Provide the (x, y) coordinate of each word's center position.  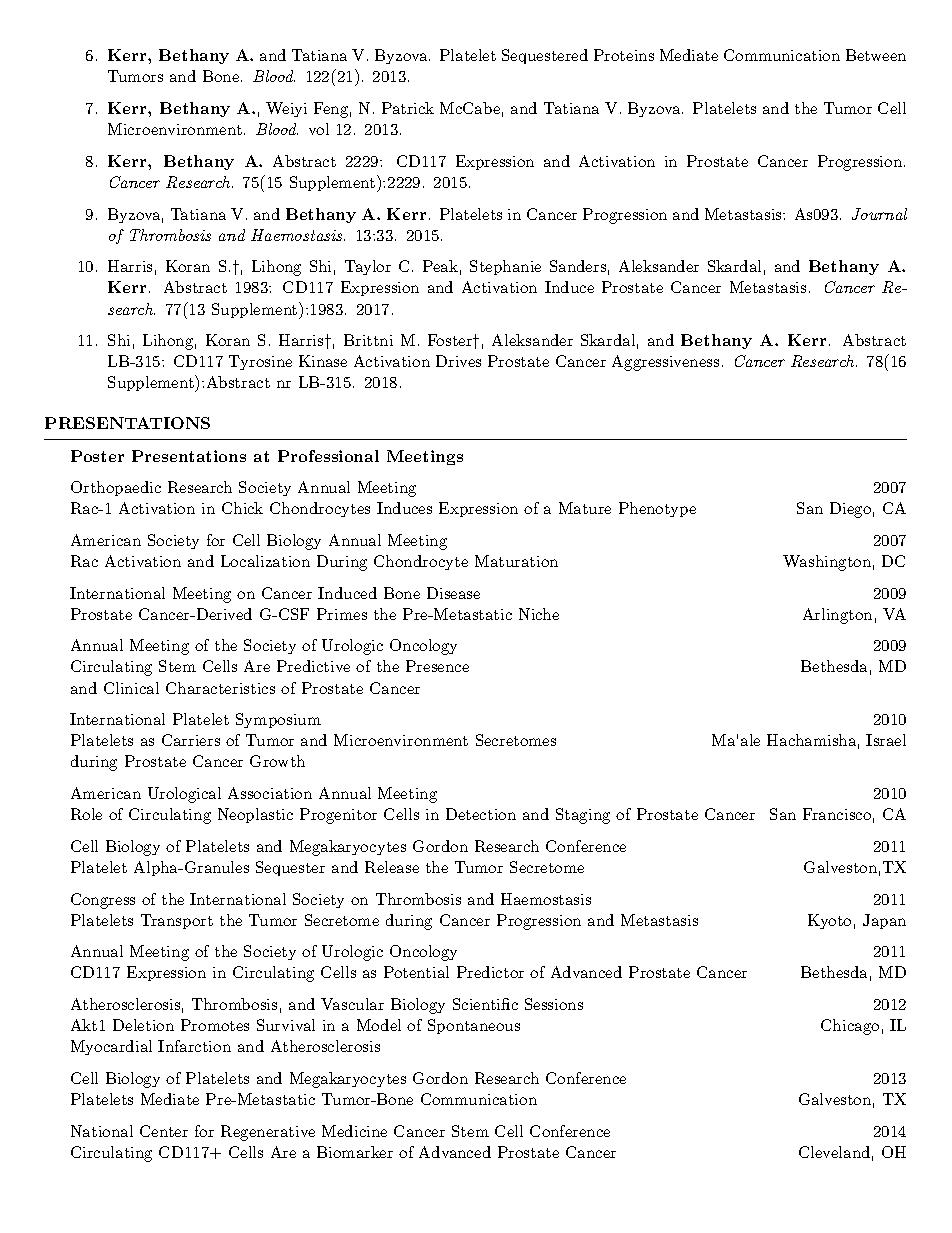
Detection (481, 814)
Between (876, 55)
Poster (97, 456)
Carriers (191, 740)
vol (319, 129)
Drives (458, 361)
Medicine (354, 1131)
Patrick (408, 108)
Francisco (837, 814)
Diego (850, 510)
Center (164, 1131)
